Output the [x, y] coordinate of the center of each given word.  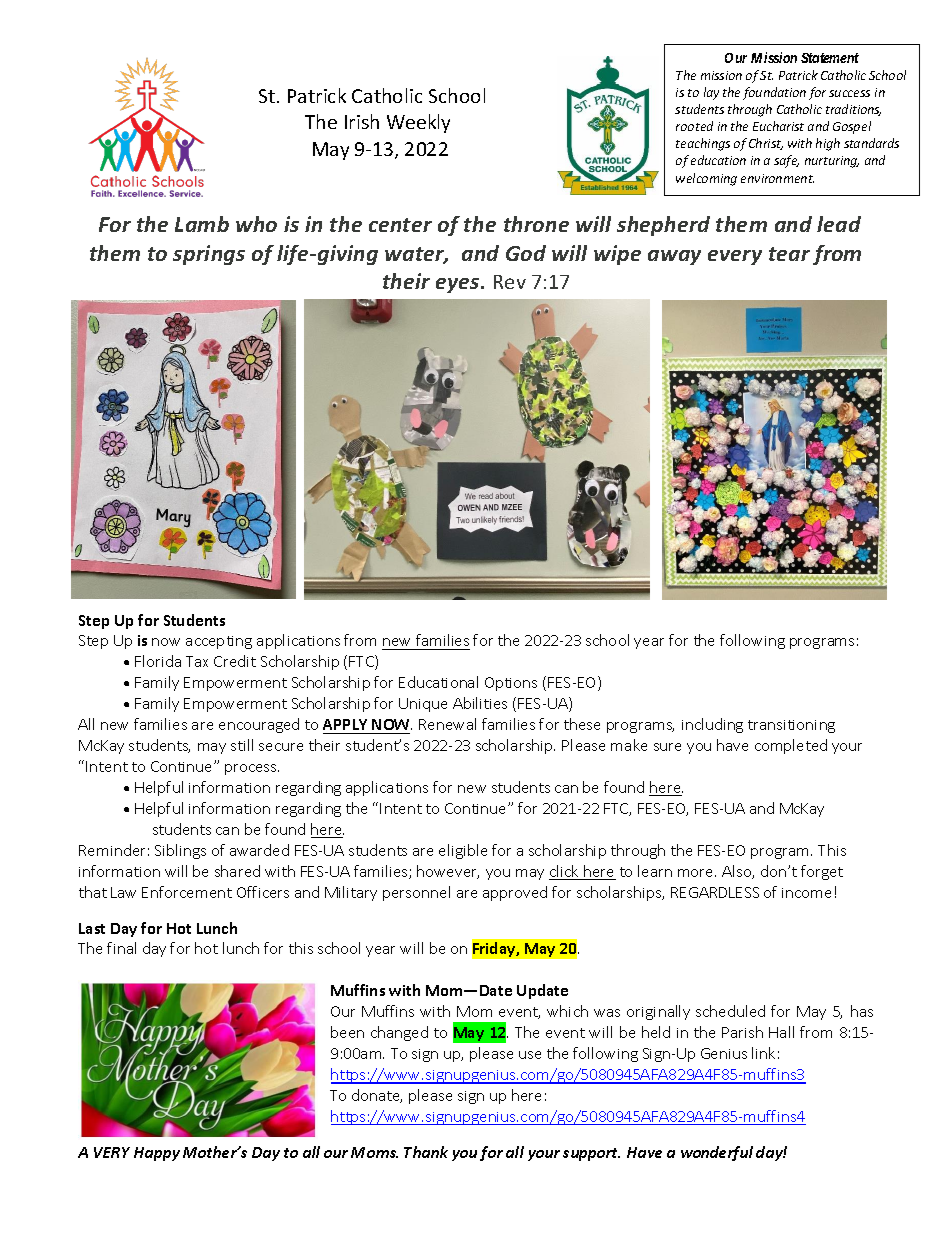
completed [791, 746]
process [252, 769]
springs [209, 255]
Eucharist [778, 126]
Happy [157, 1154]
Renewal [447, 724]
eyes [459, 285]
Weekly [418, 123]
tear [789, 254]
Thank [426, 1152]
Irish [362, 121]
